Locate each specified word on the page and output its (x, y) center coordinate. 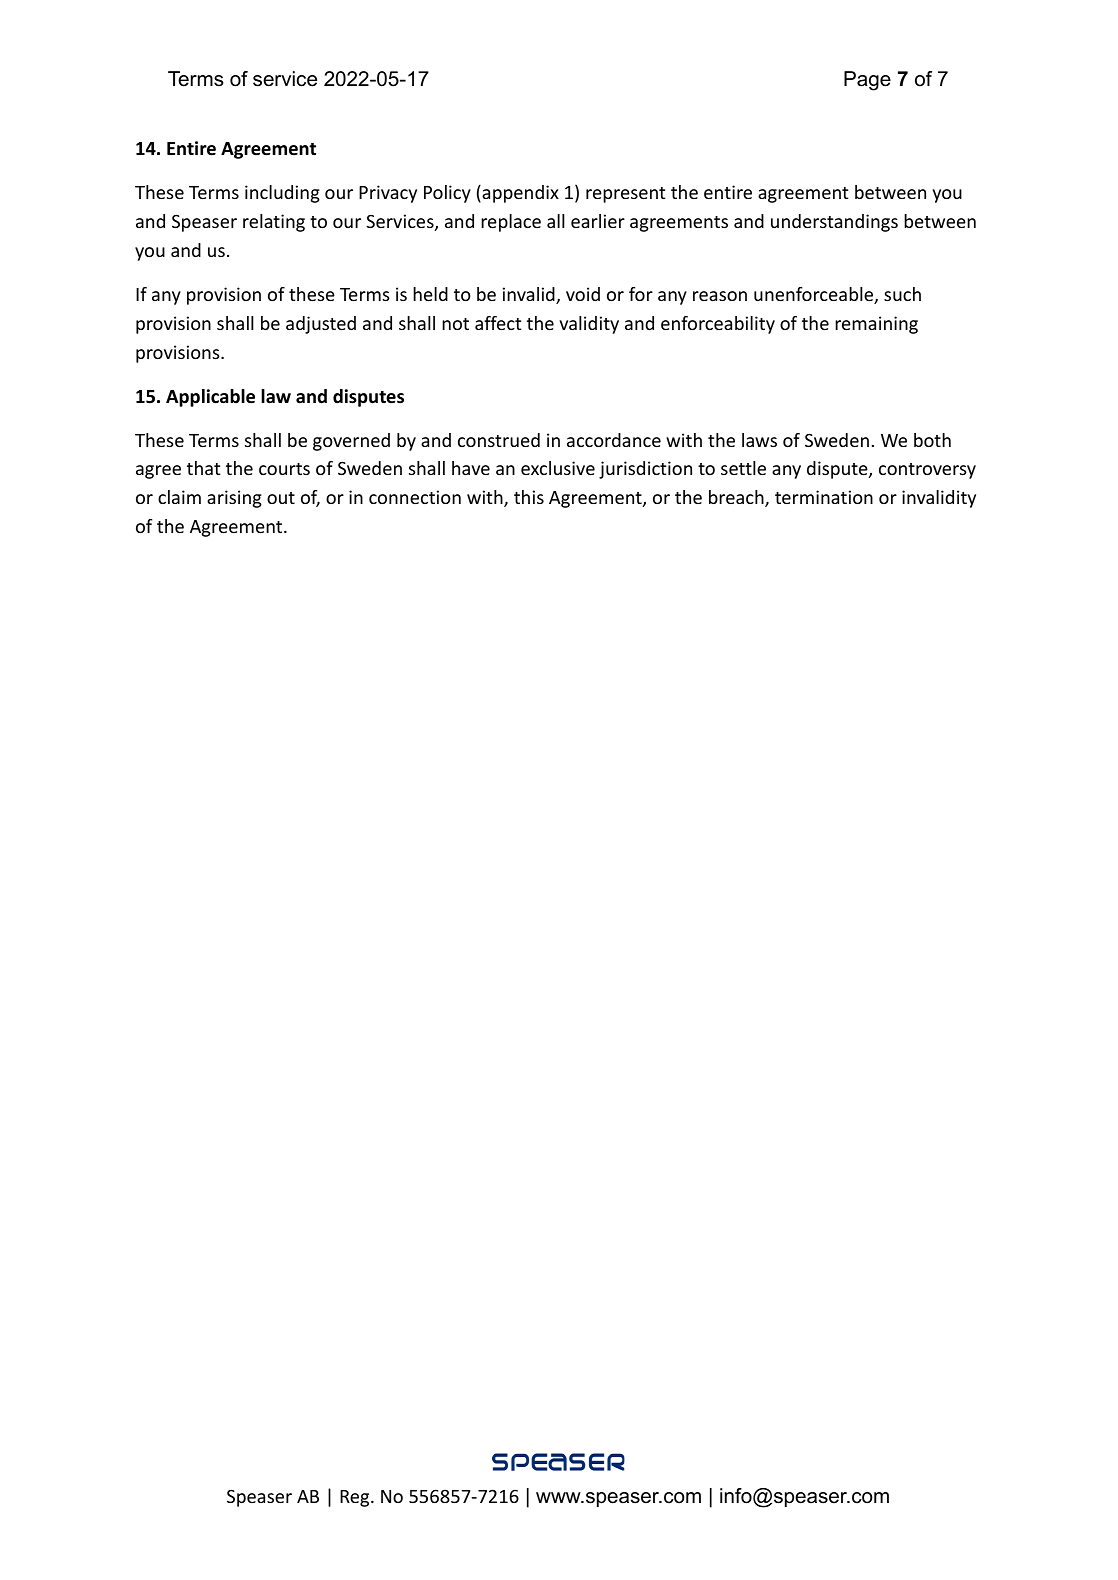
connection (415, 497)
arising (234, 499)
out (281, 498)
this (529, 497)
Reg (356, 1498)
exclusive (558, 468)
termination (824, 497)
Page (867, 81)
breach (737, 498)
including (282, 194)
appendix (519, 194)
